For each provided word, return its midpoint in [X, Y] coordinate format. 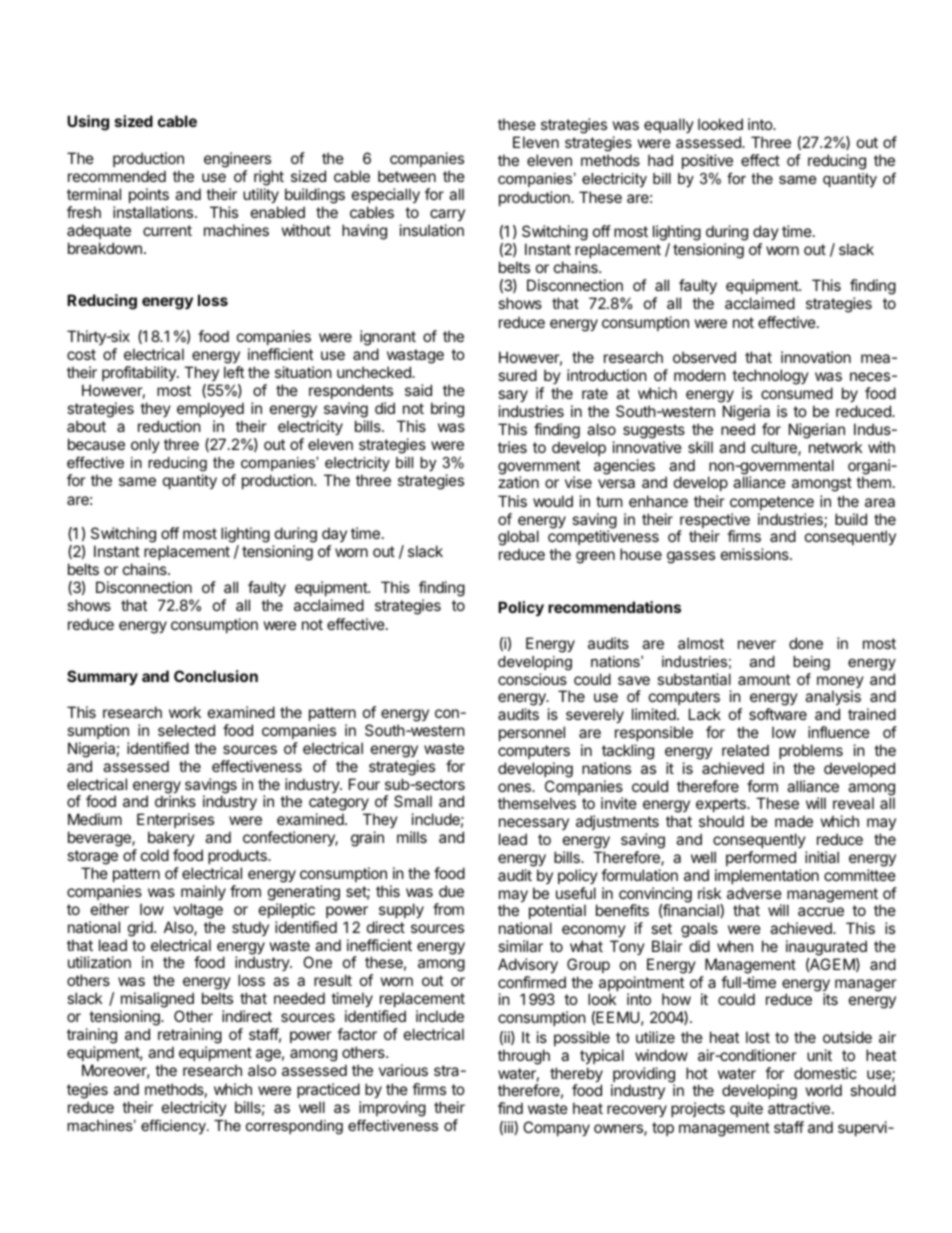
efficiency [174, 1127]
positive [707, 161]
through [524, 1057]
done [806, 643]
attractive [799, 1108]
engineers [237, 160]
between [407, 176]
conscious [532, 679]
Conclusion [216, 676]
